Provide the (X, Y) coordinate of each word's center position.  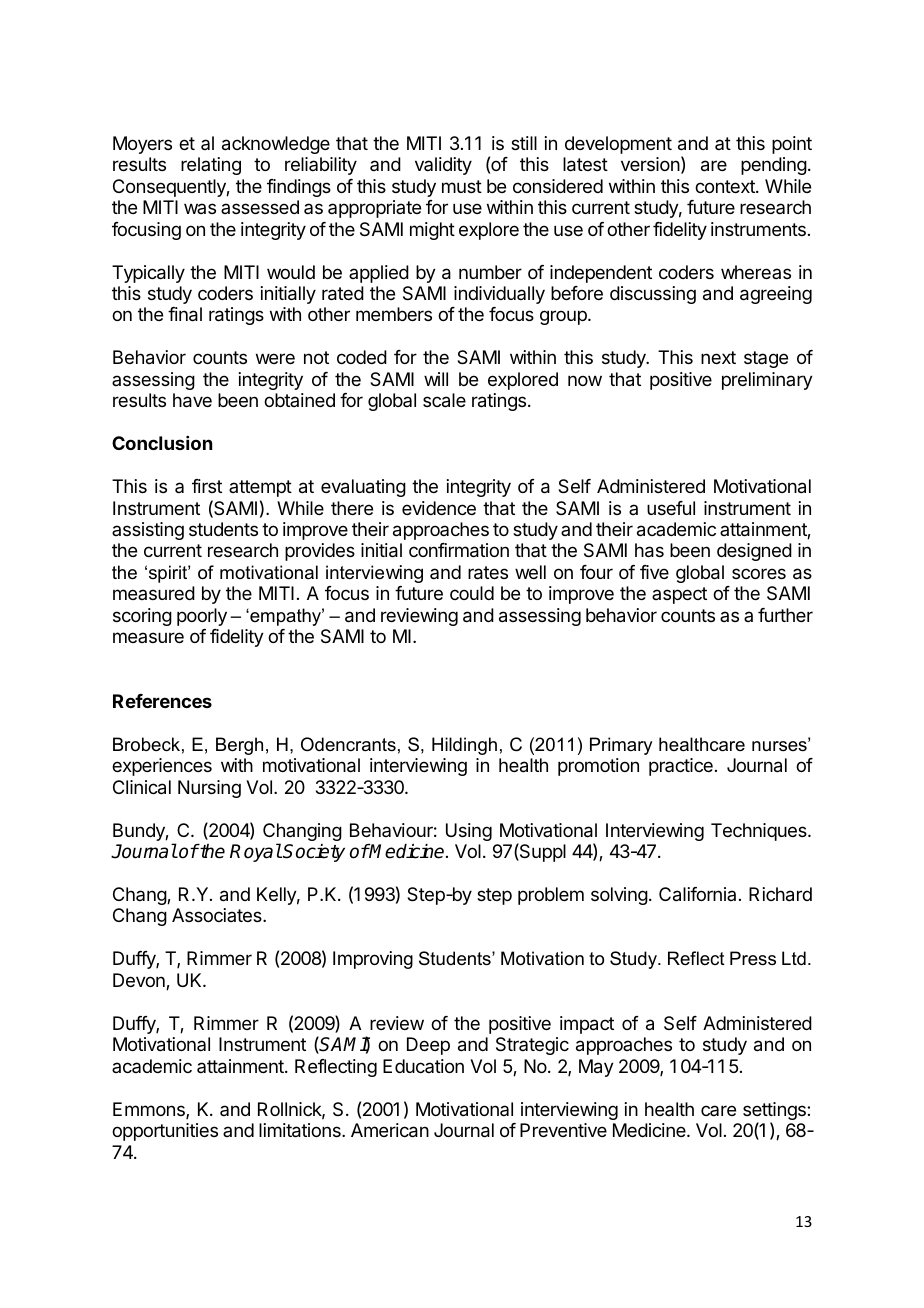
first (207, 486)
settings (775, 1112)
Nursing (209, 789)
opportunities (165, 1132)
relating (211, 166)
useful (671, 508)
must (462, 186)
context (726, 186)
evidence (439, 508)
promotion (598, 767)
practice (681, 767)
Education (423, 1066)
